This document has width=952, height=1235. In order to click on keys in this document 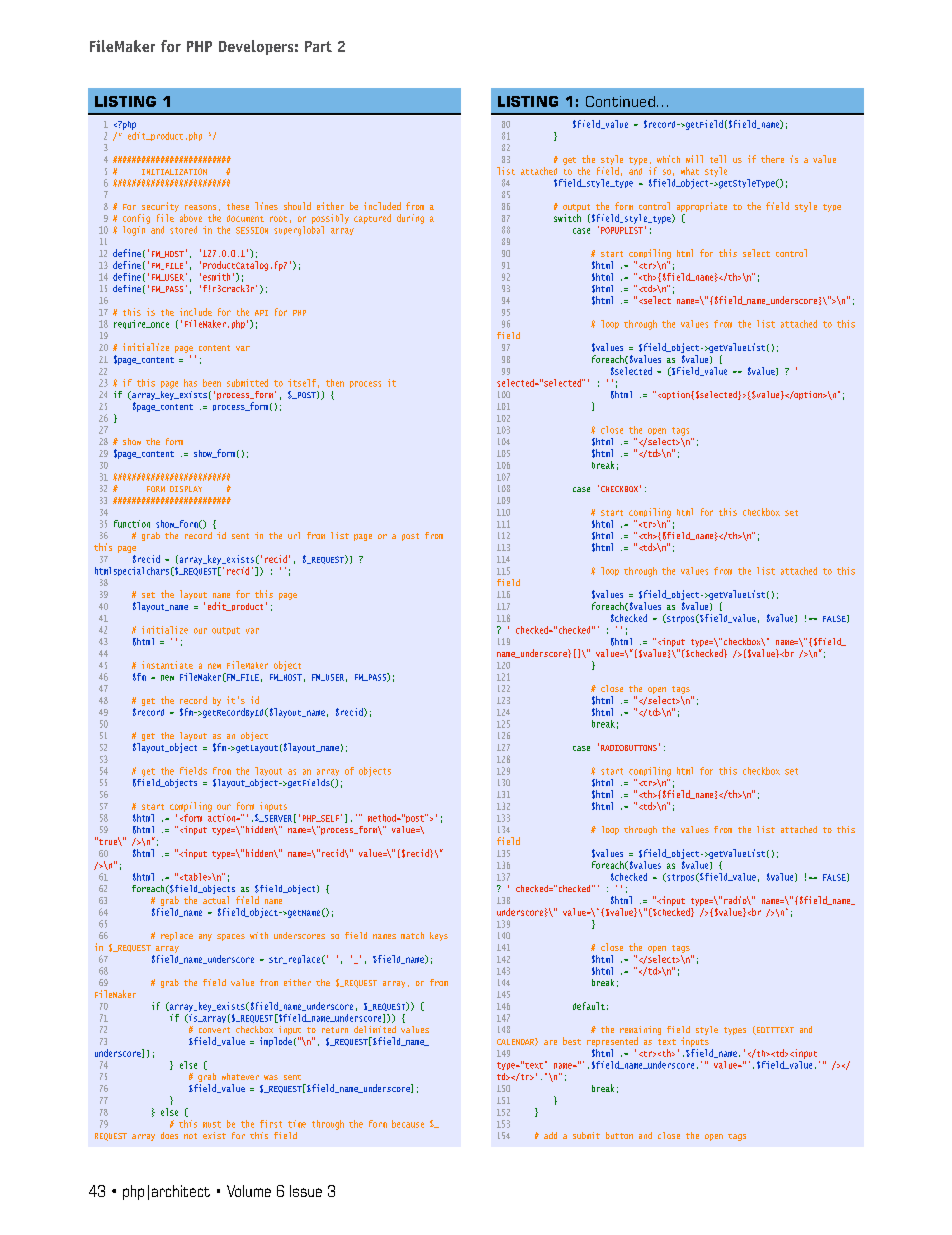, I will do `click(439, 936)`.
